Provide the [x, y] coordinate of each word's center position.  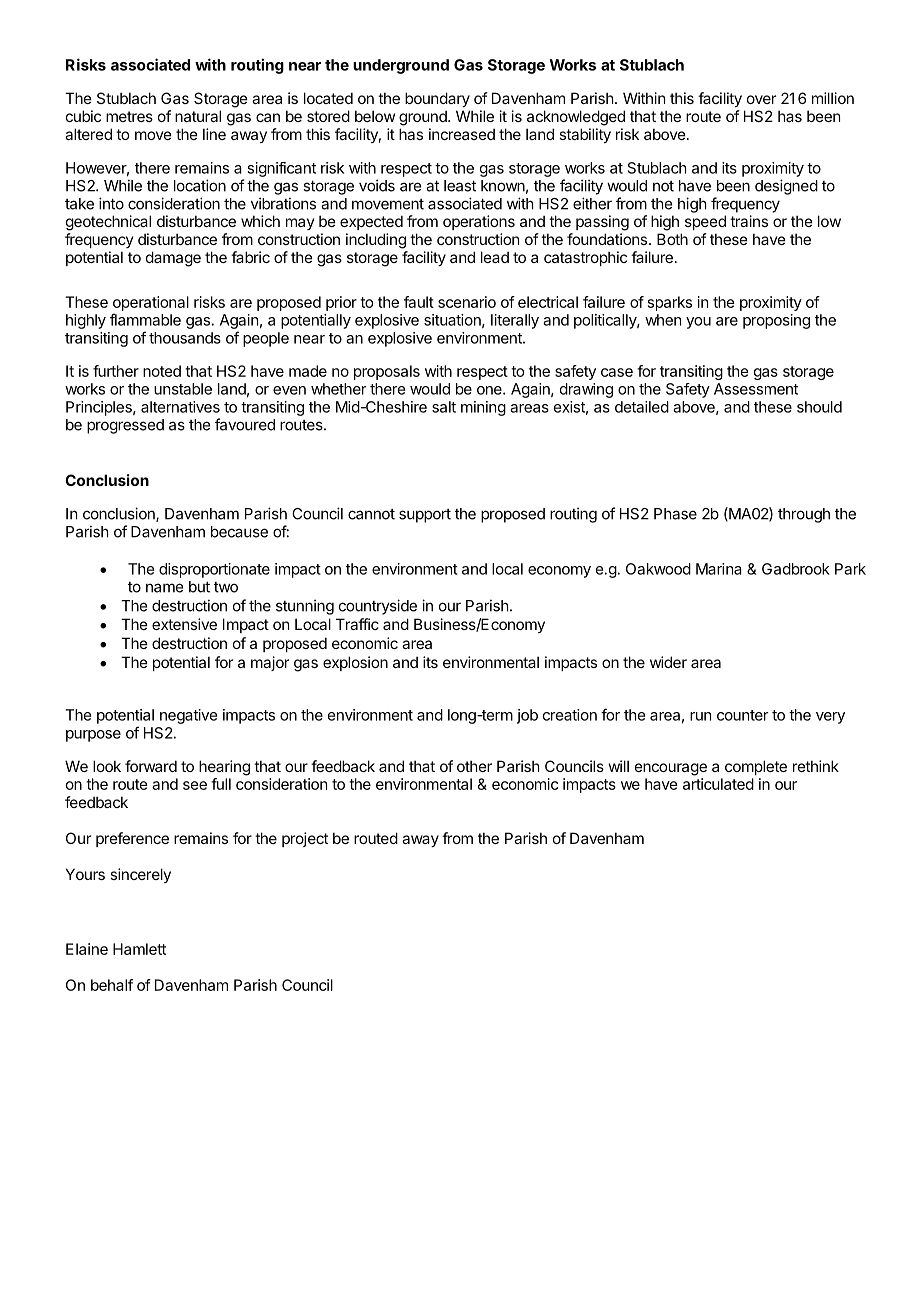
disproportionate [214, 570]
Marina [719, 569]
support [425, 516]
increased [462, 134]
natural [198, 116]
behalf [112, 985]
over [761, 99]
